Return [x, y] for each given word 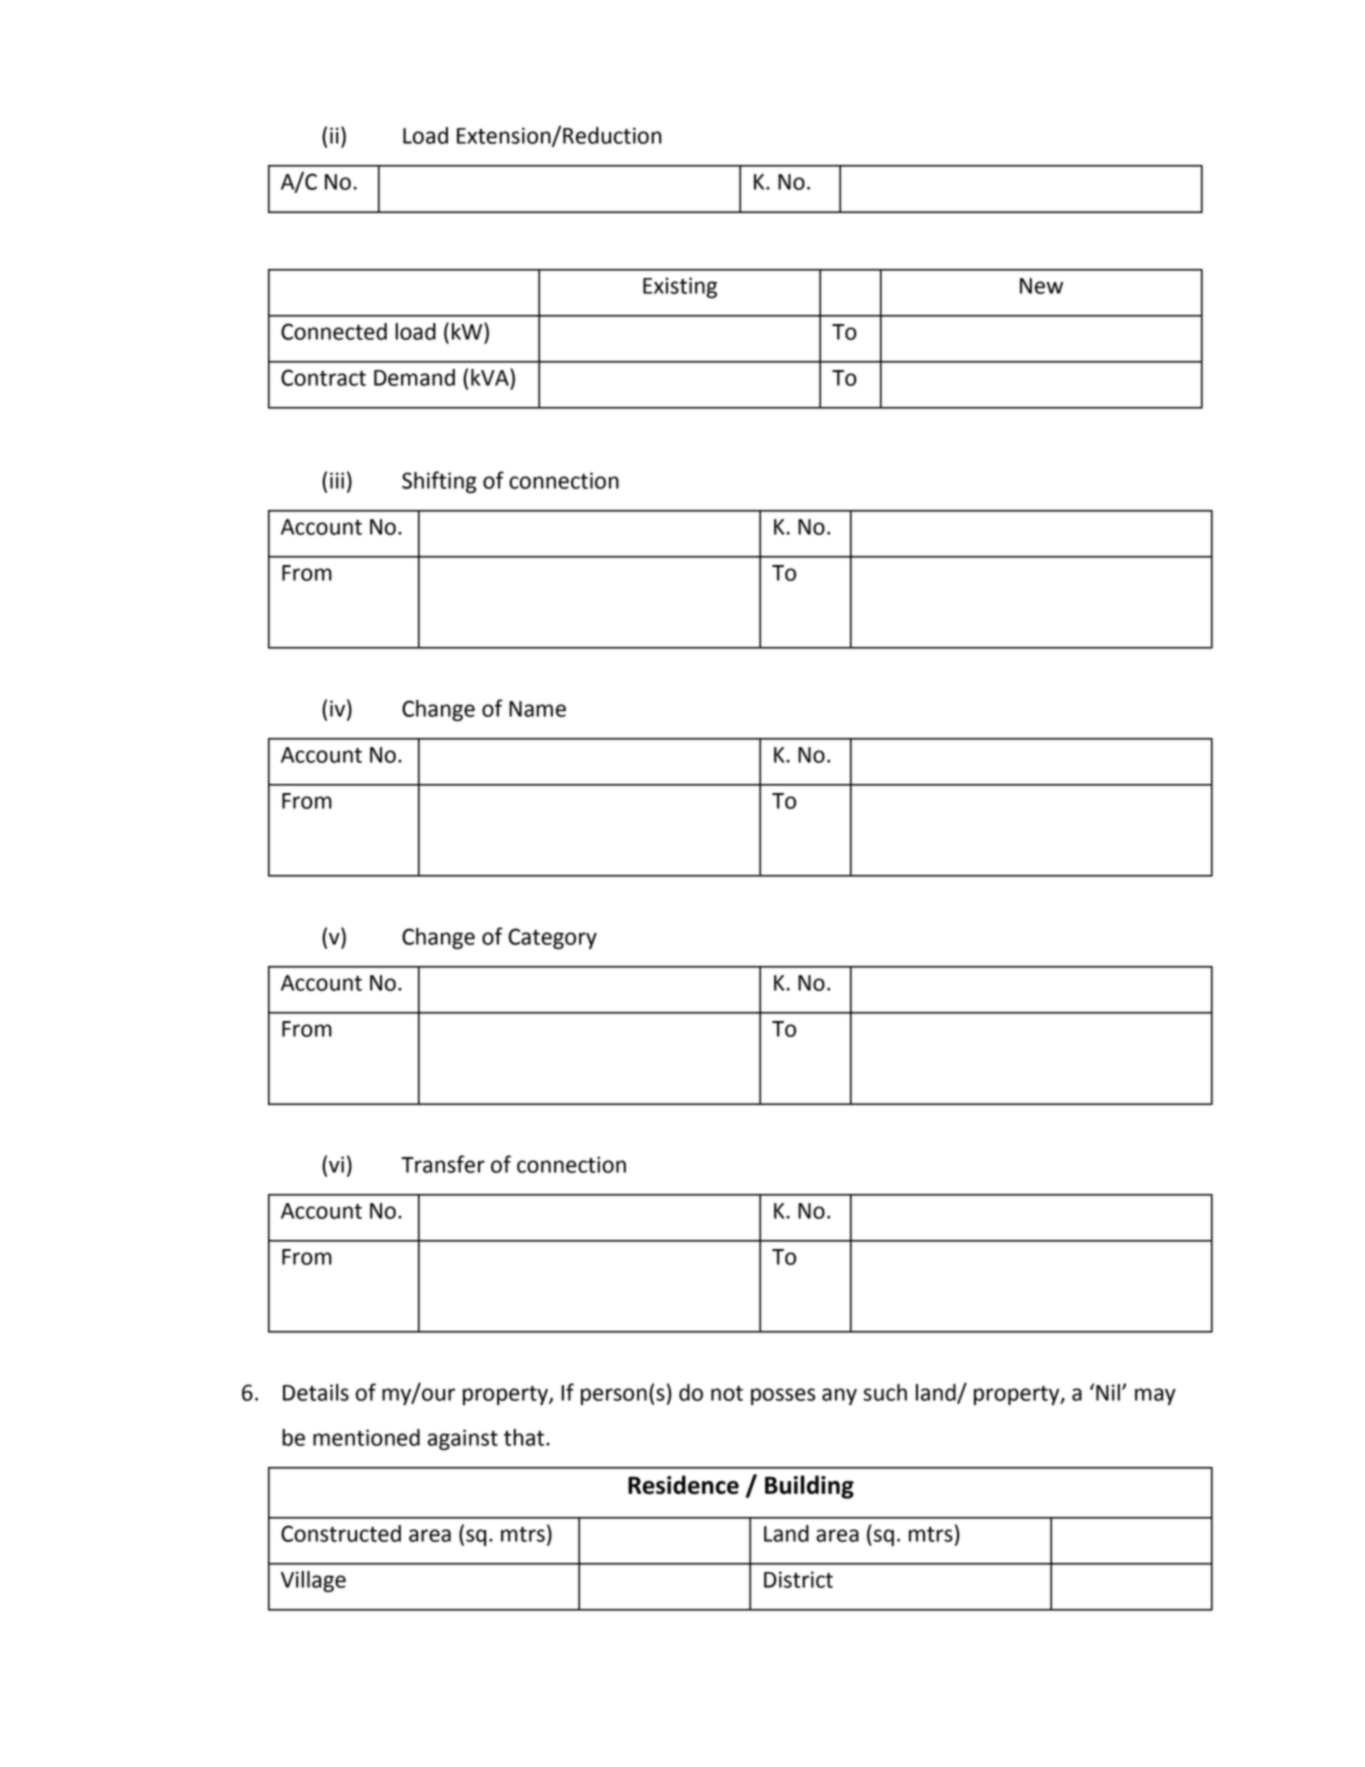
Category [552, 938]
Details [316, 1392]
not [727, 1393]
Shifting [439, 482]
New [1041, 286]
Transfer [443, 1164]
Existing [680, 287]
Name [537, 709]
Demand [414, 377]
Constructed [341, 1533]
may [1155, 1396]
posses [783, 1396]
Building [809, 1487]
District [798, 1579]
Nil [1108, 1392]
